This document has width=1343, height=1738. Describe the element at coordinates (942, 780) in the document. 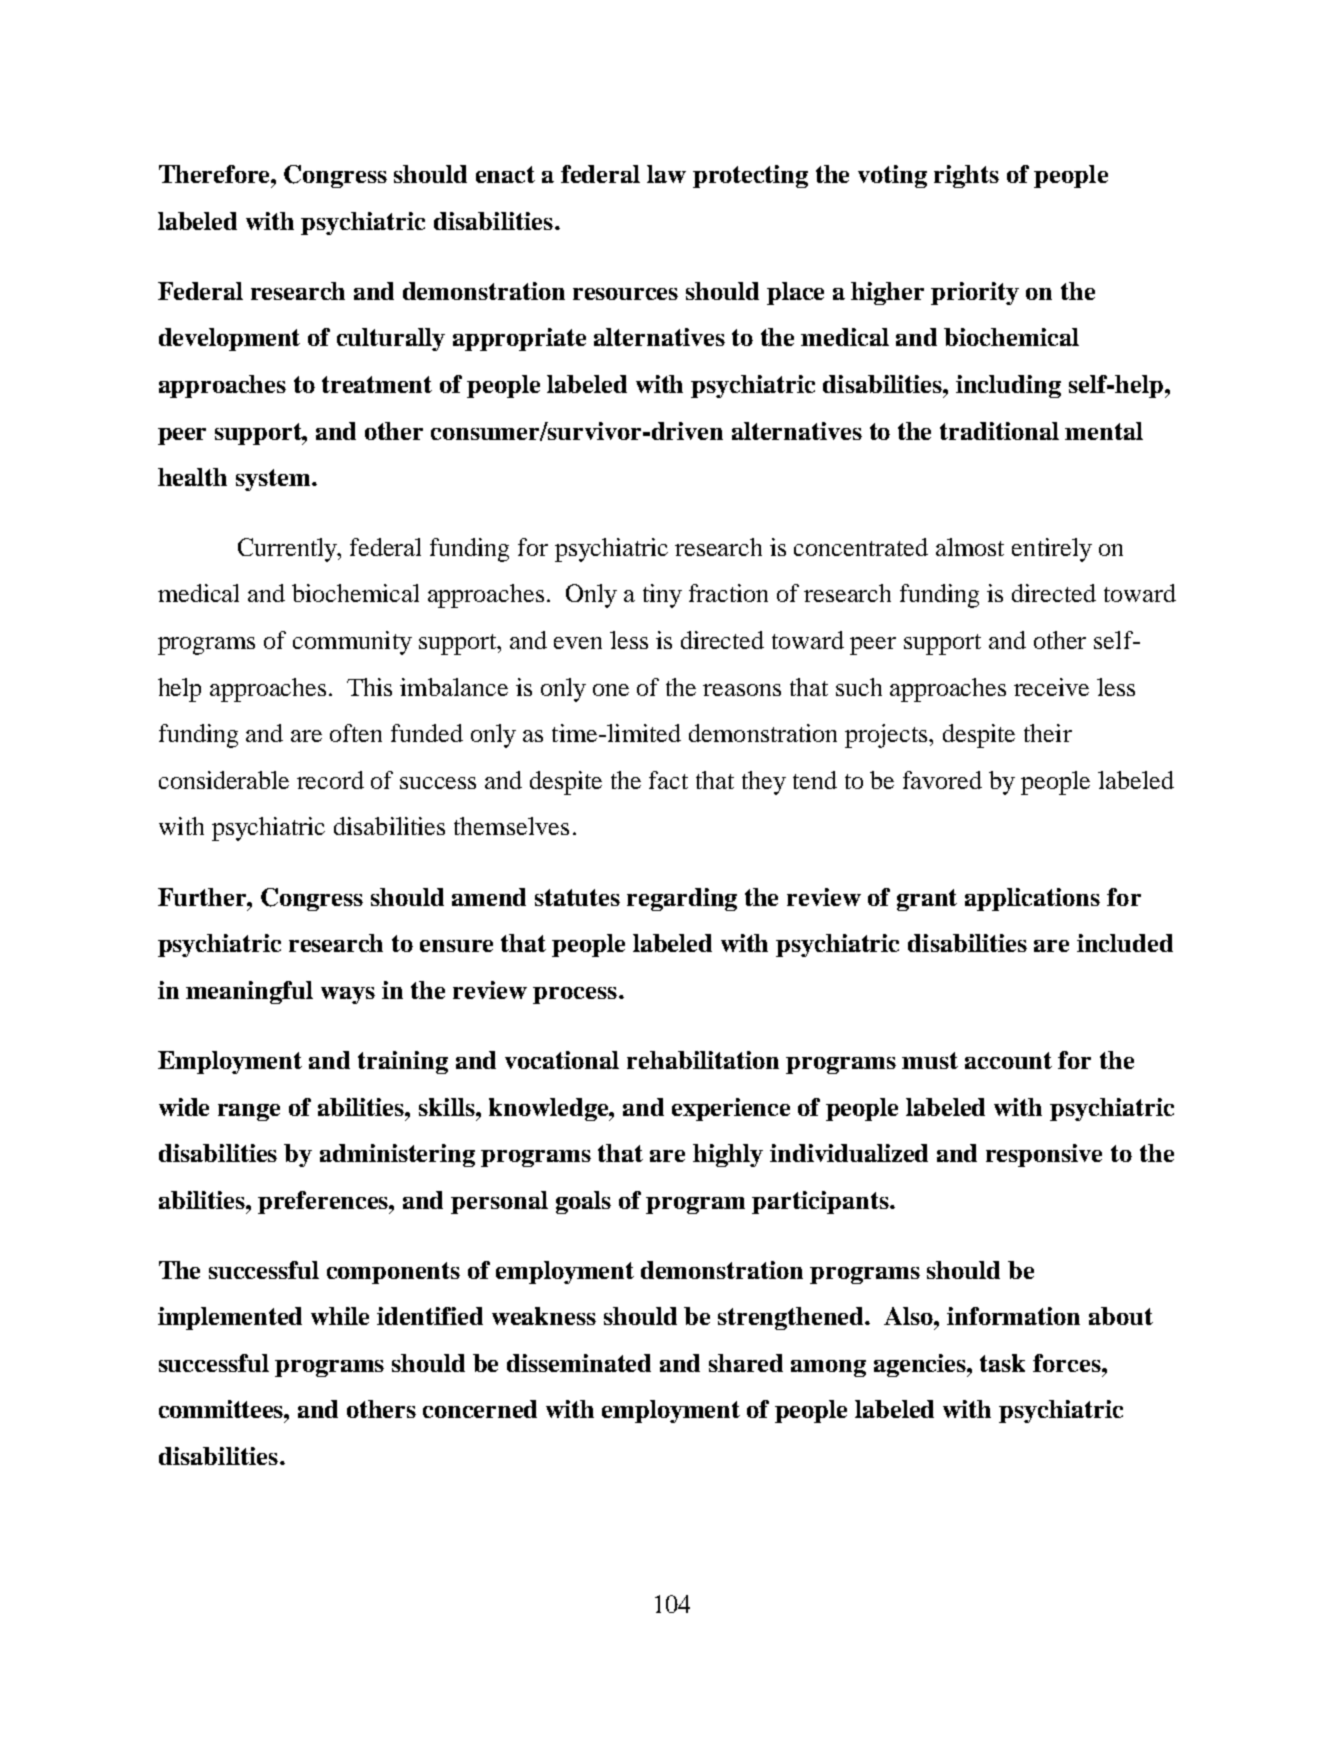

I see `favored` at that location.
